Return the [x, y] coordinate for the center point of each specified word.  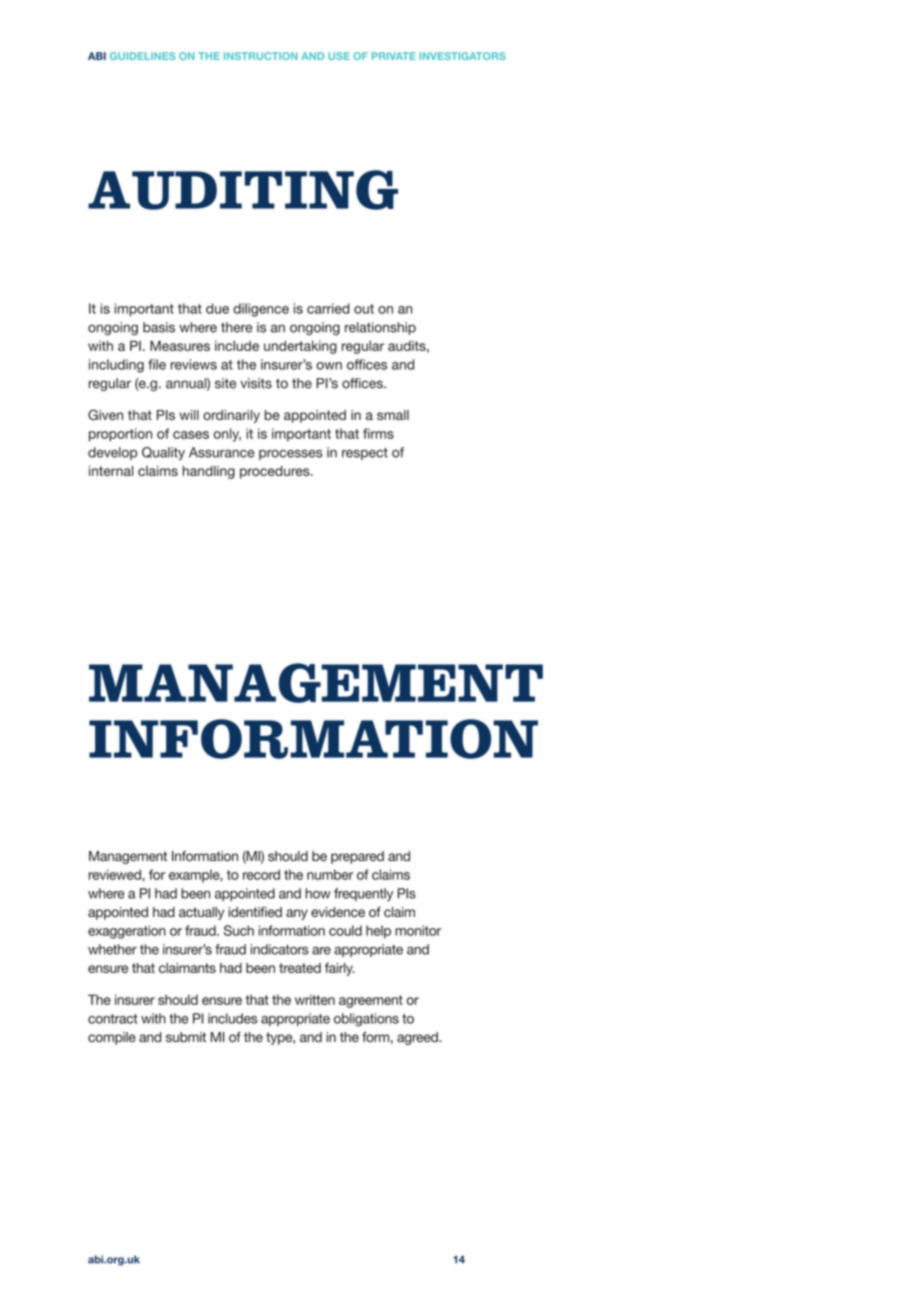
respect [365, 454]
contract [113, 1019]
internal [111, 471]
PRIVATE [393, 56]
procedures [276, 472]
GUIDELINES [142, 56]
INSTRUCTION [261, 56]
